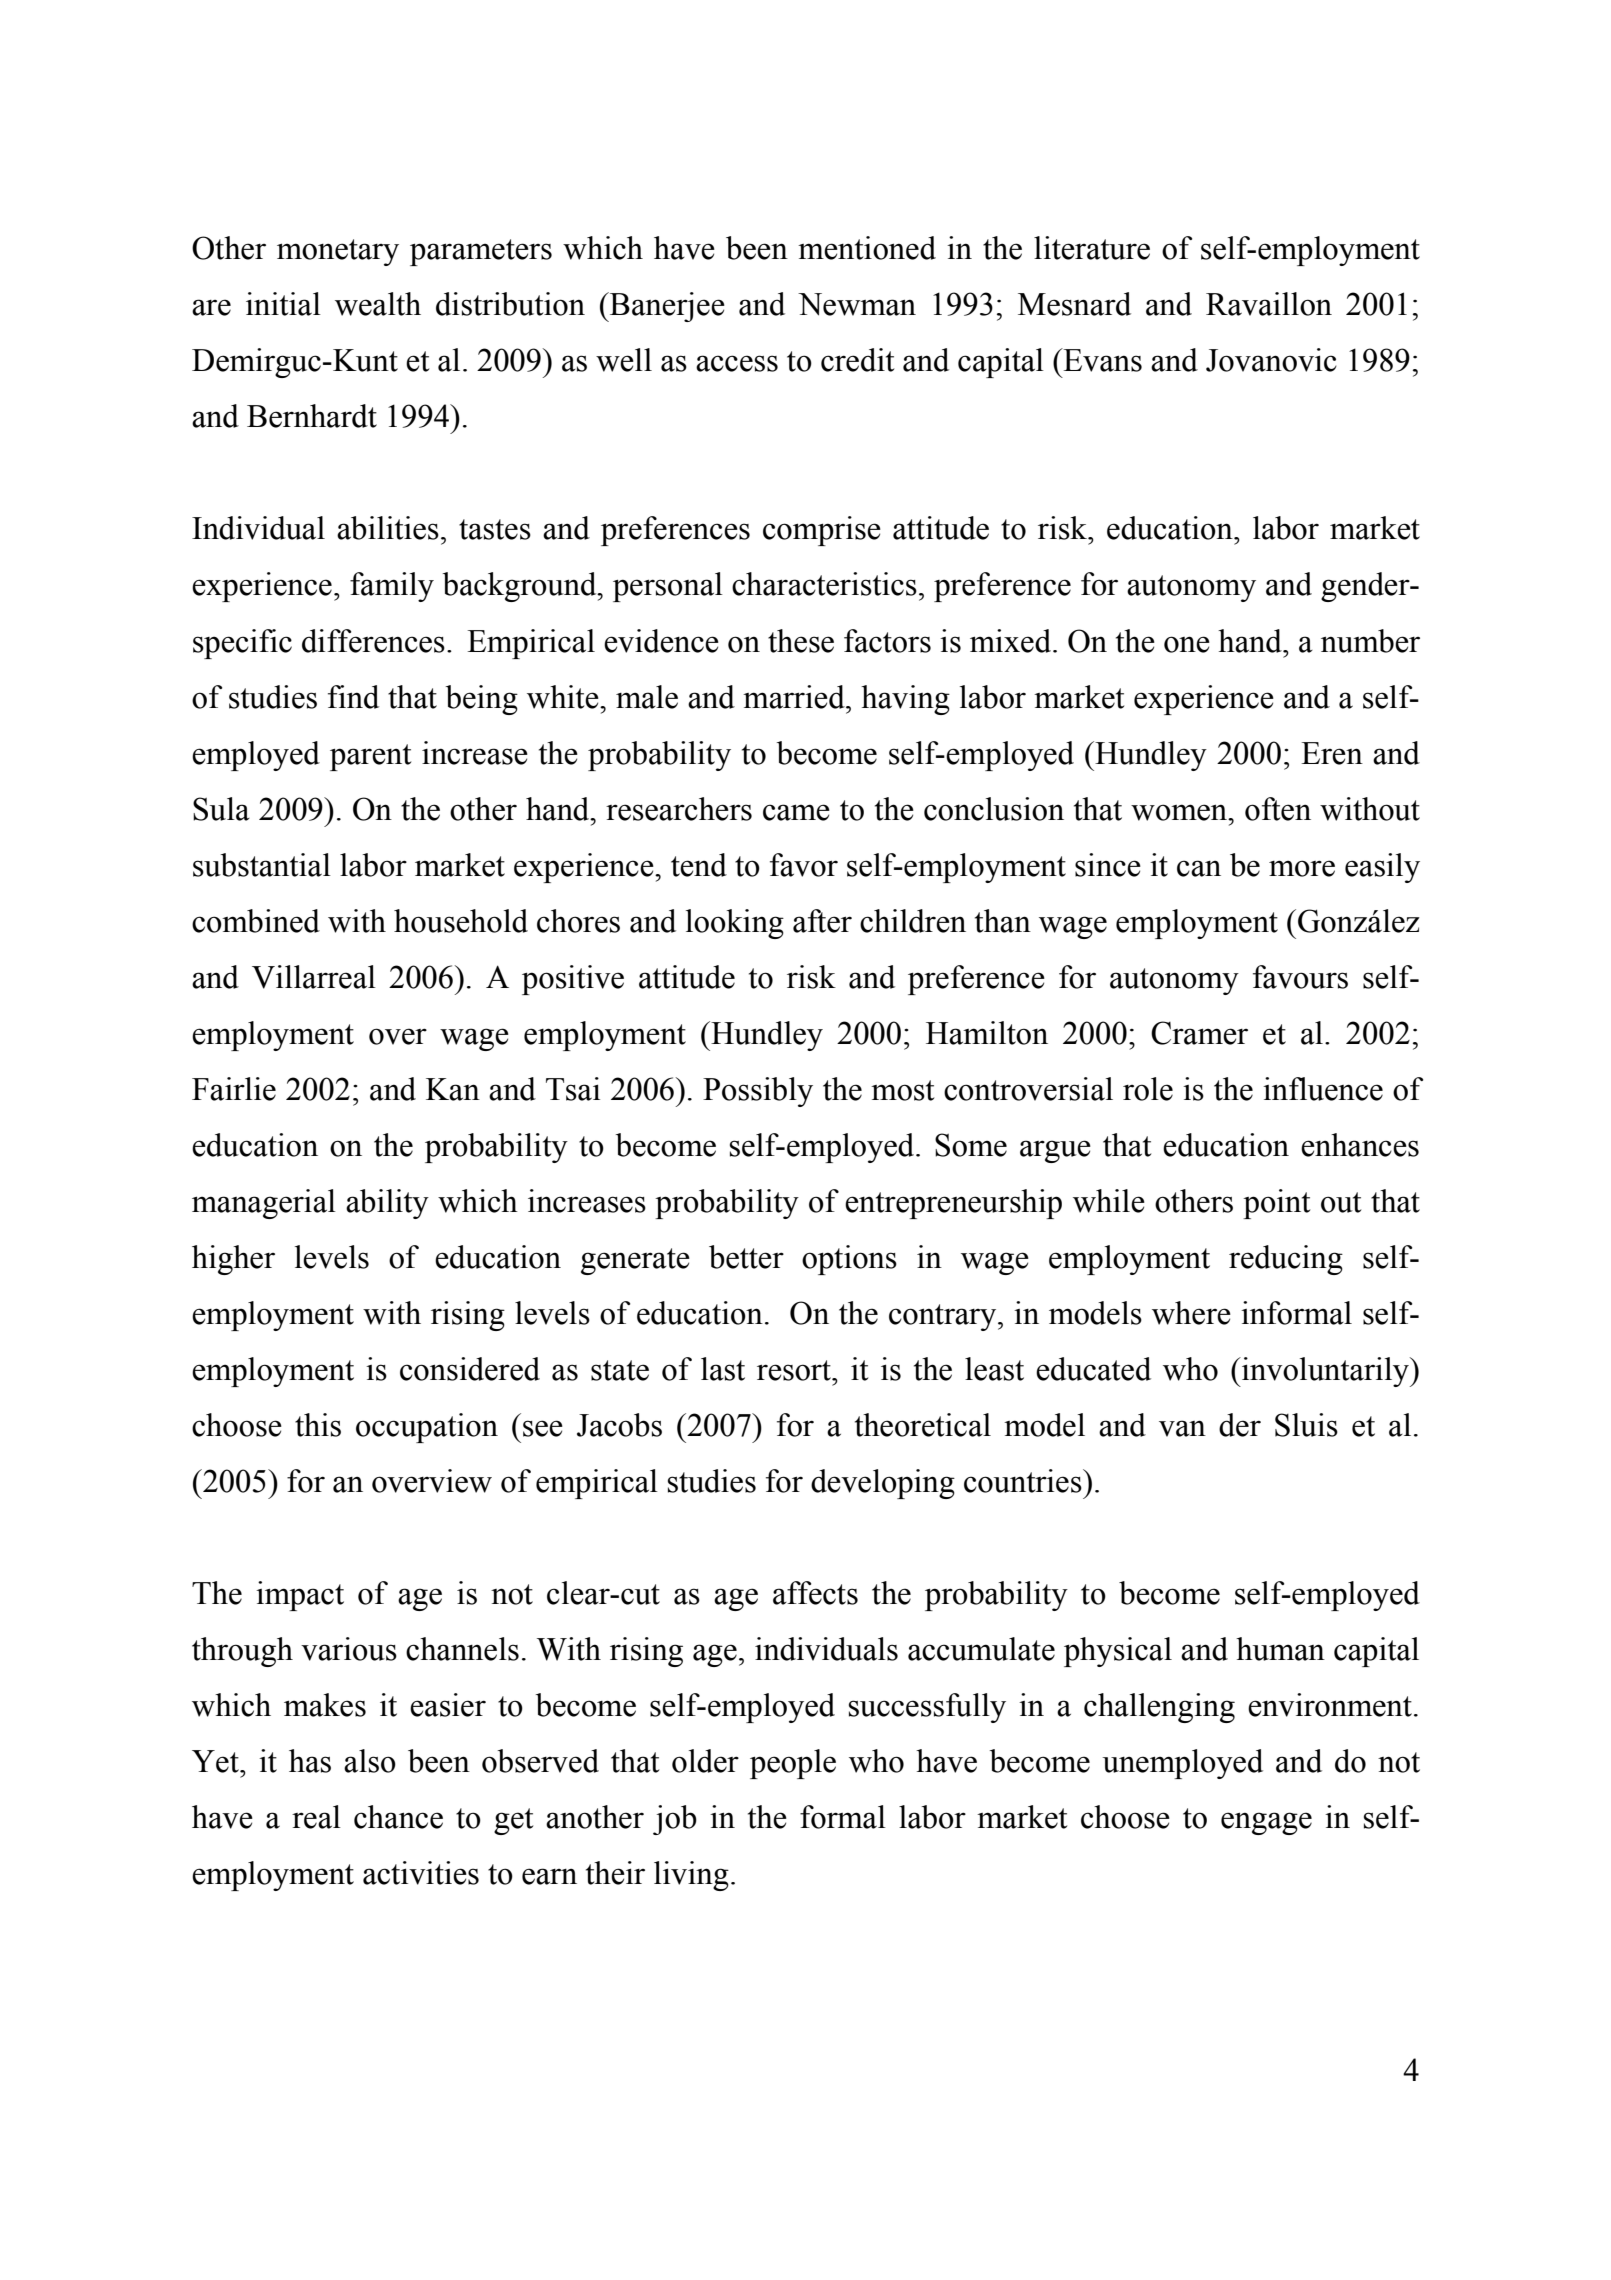  Describe the element at coordinates (1199, 868) in the screenshot. I see `can` at that location.
